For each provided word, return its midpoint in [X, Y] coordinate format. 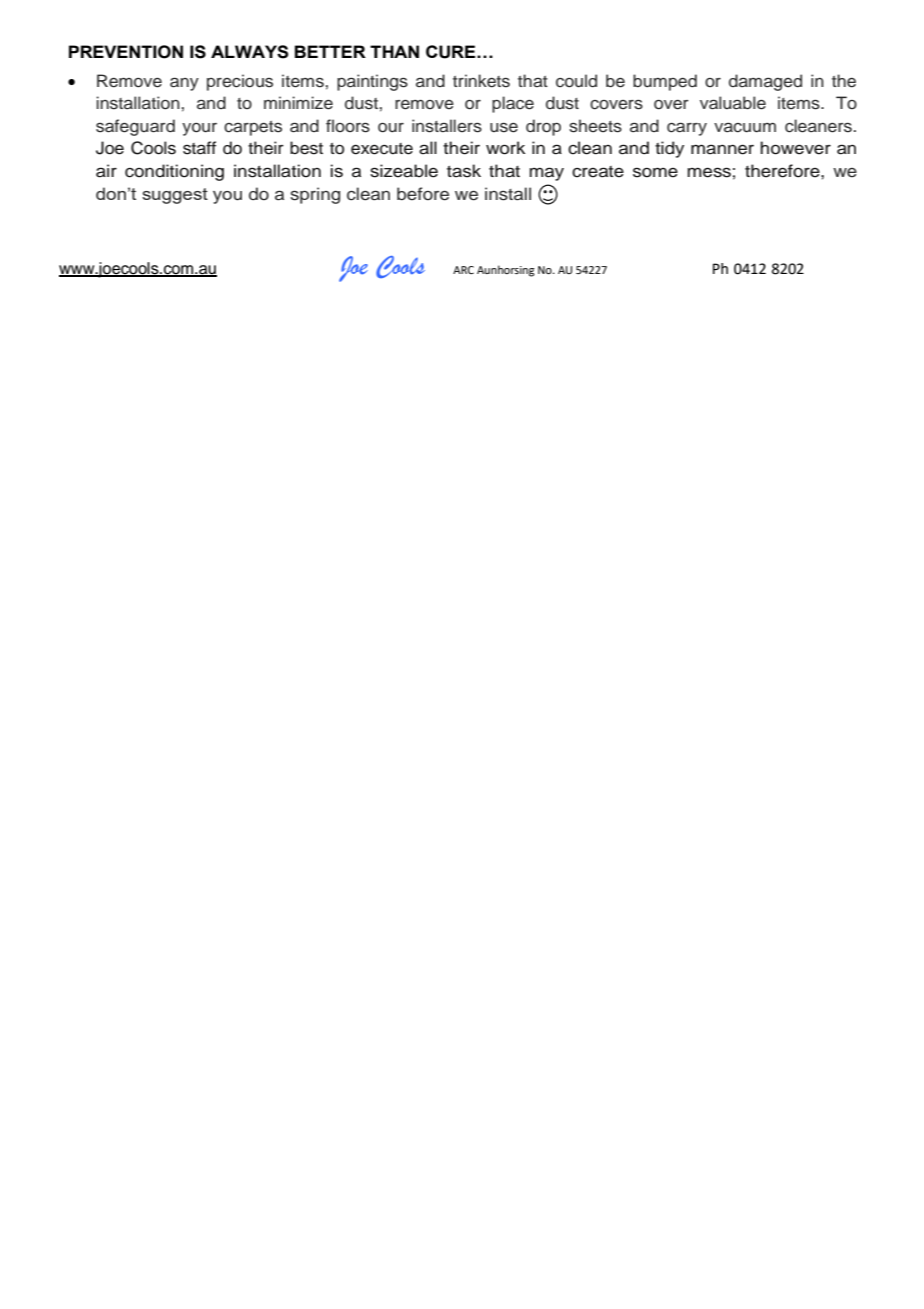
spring [315, 195]
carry [687, 129]
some [655, 172]
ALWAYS [249, 52]
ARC [463, 270]
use [504, 127]
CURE [452, 52]
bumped [665, 82]
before [423, 194]
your [199, 129]
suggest [175, 196]
